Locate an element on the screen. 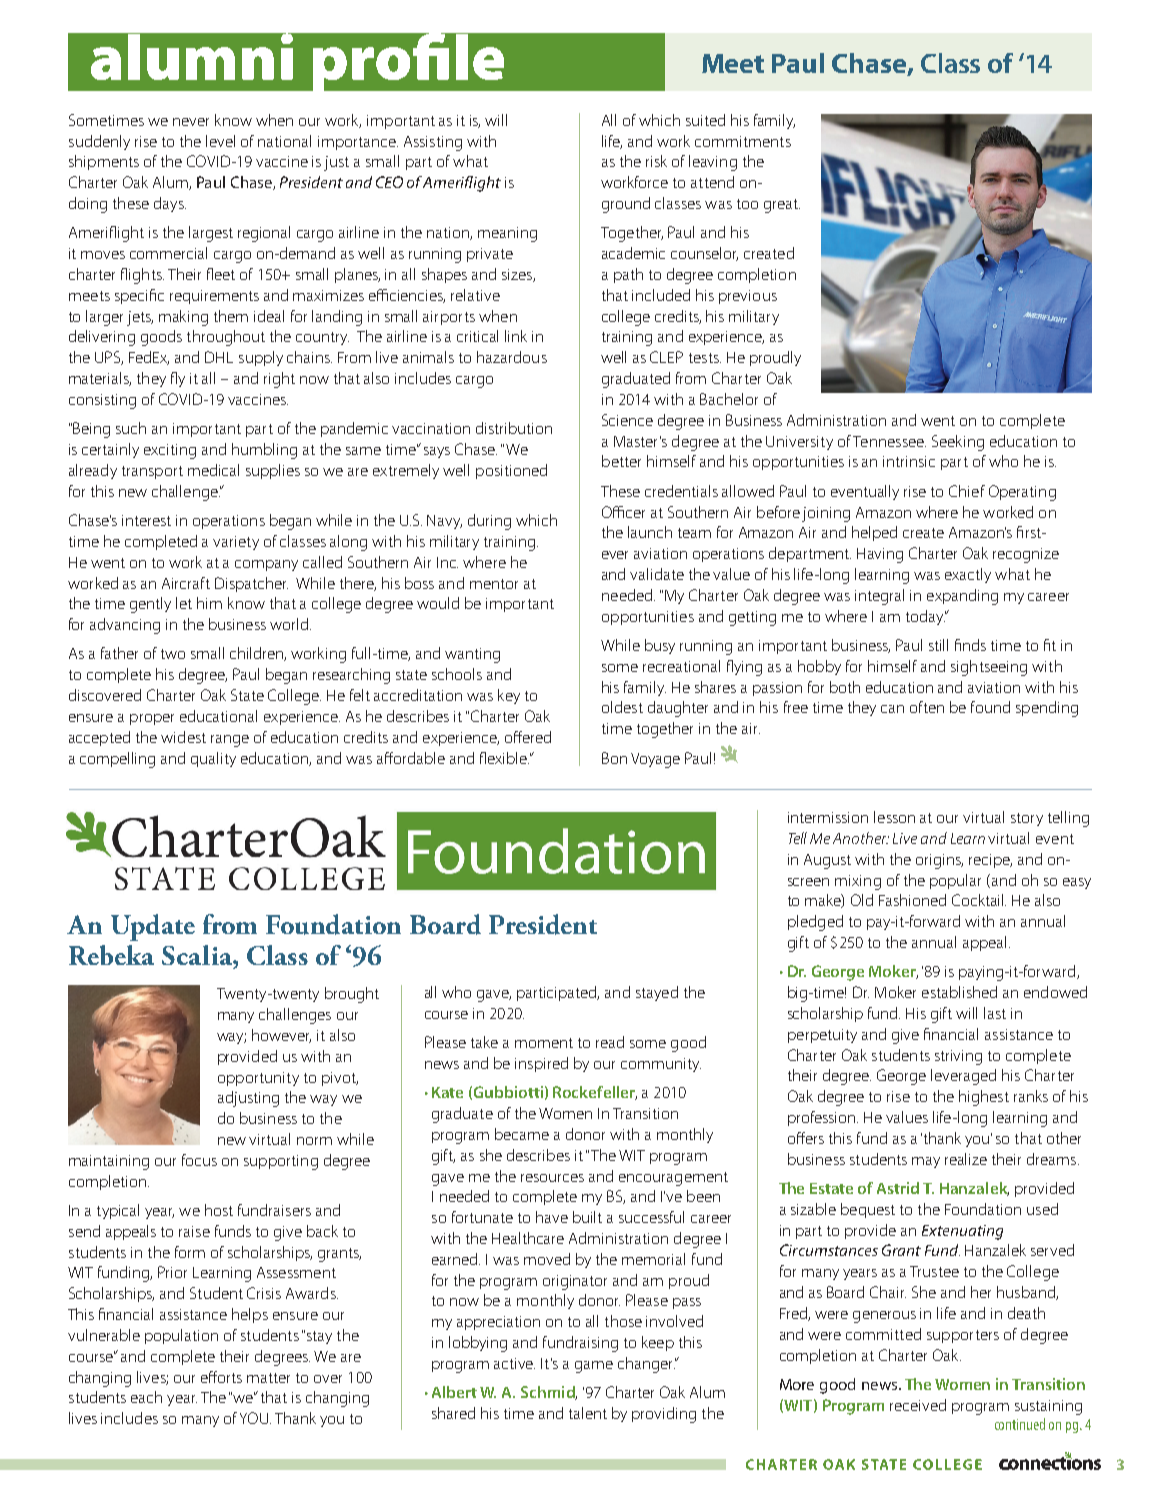 This screenshot has height=1499, width=1159. Aircraft is located at coordinates (186, 583).
